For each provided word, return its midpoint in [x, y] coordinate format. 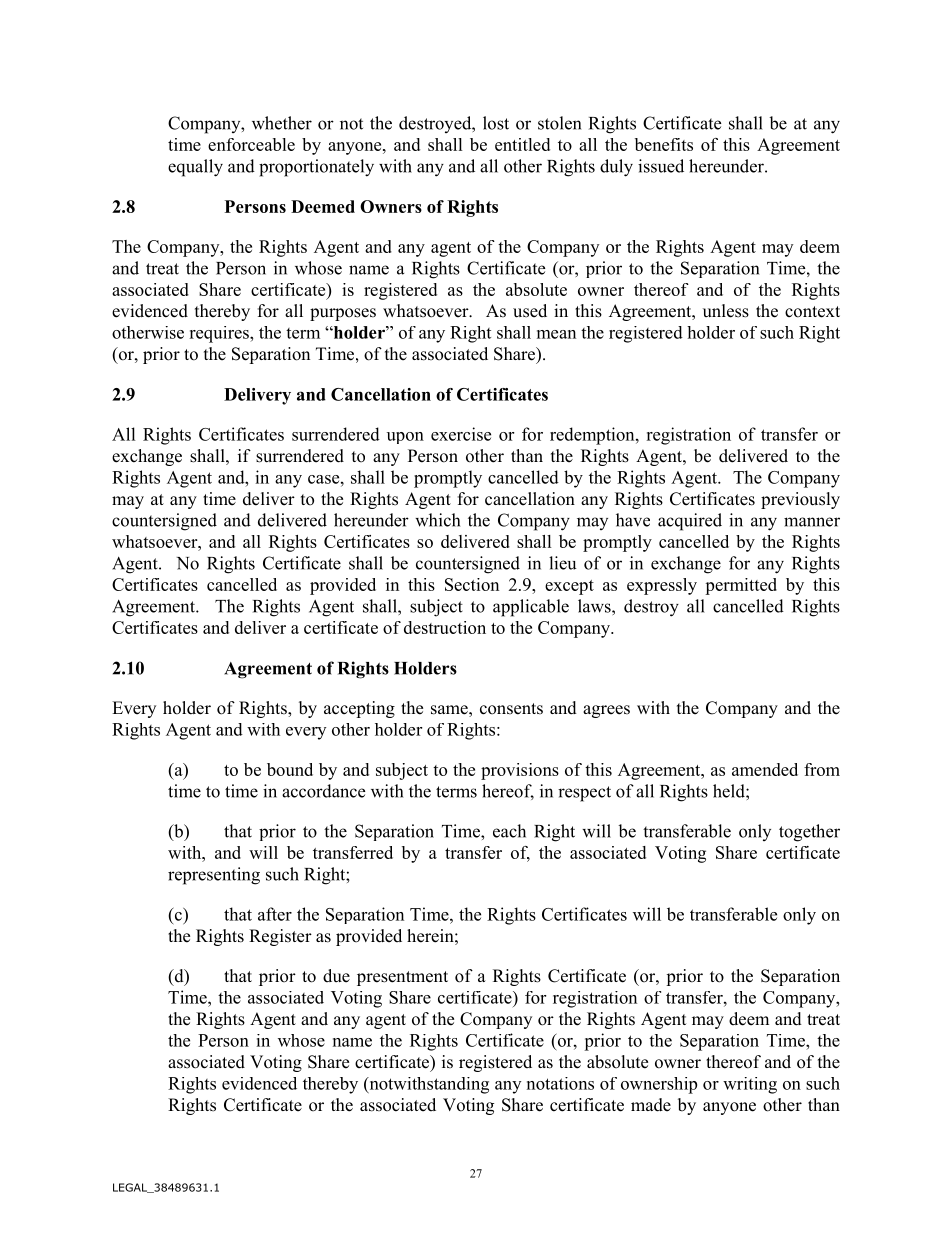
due [336, 976]
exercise [461, 434]
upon [405, 438]
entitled [522, 144]
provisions [520, 771]
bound [290, 769]
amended [765, 769]
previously [800, 500]
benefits [664, 144]
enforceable [251, 144]
